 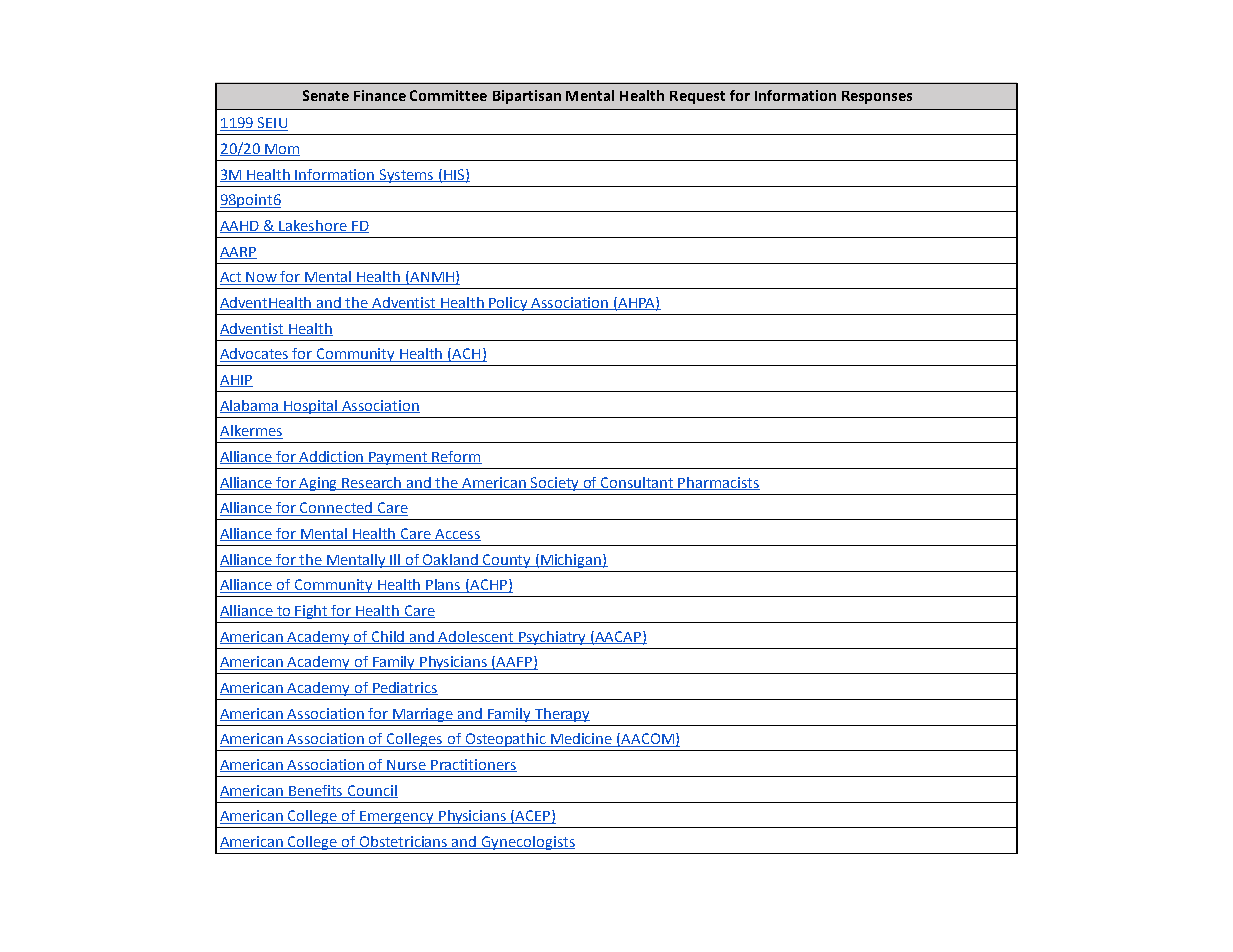 What do you see at coordinates (582, 740) in the screenshot?
I see `Medicine` at bounding box center [582, 740].
